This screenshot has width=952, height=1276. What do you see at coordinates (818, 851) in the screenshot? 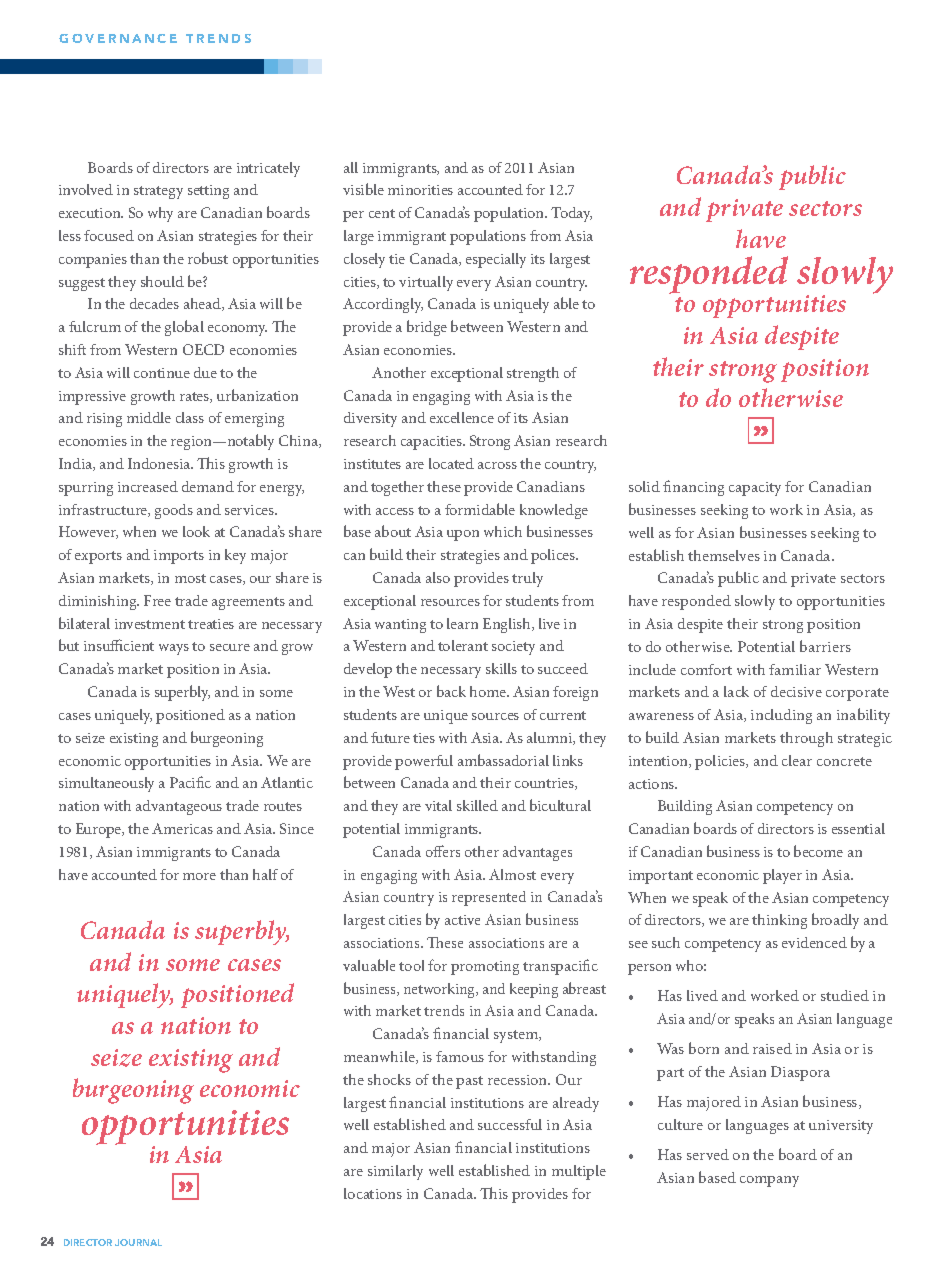
I see `become` at bounding box center [818, 851].
